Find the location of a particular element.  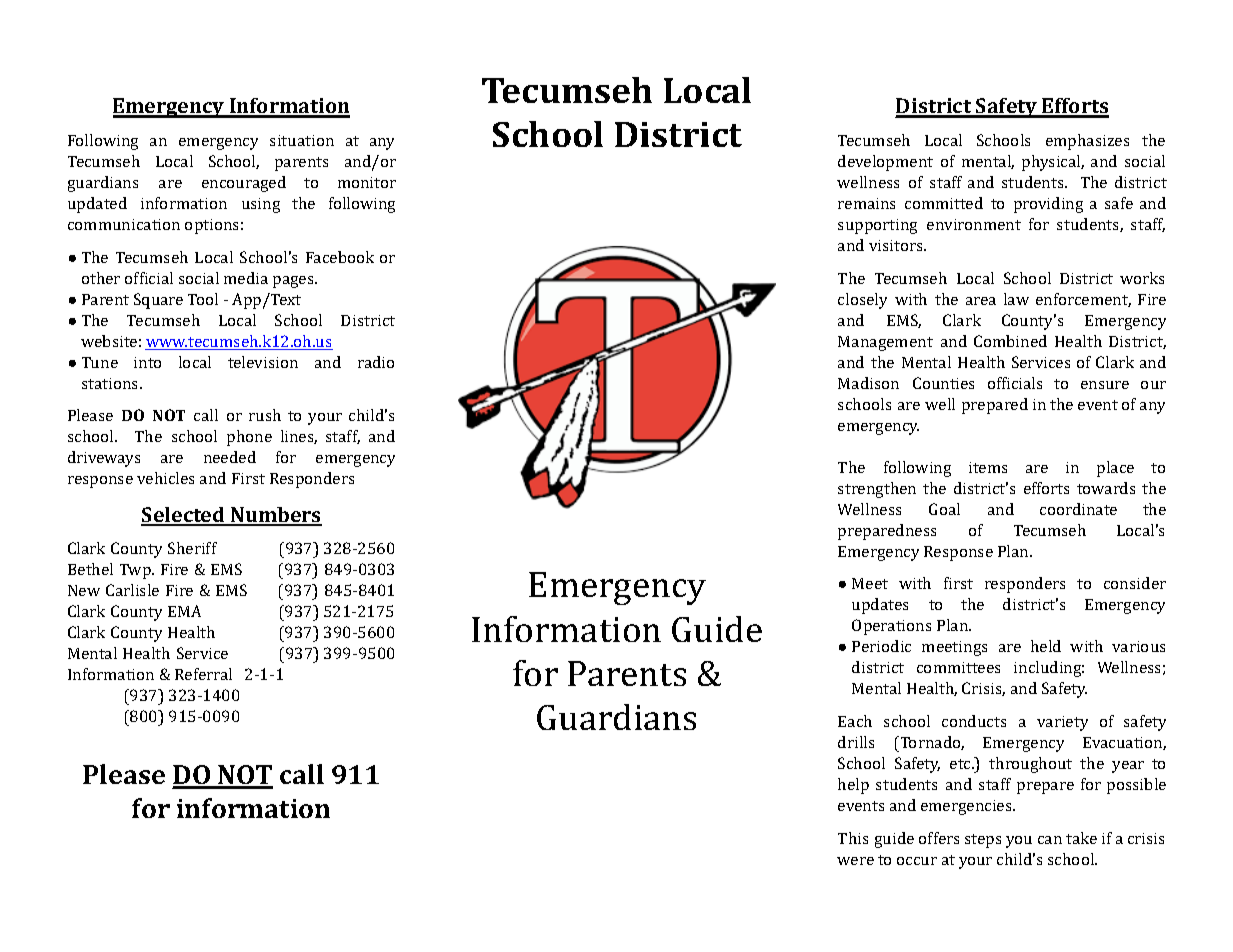

Referral is located at coordinates (203, 674).
